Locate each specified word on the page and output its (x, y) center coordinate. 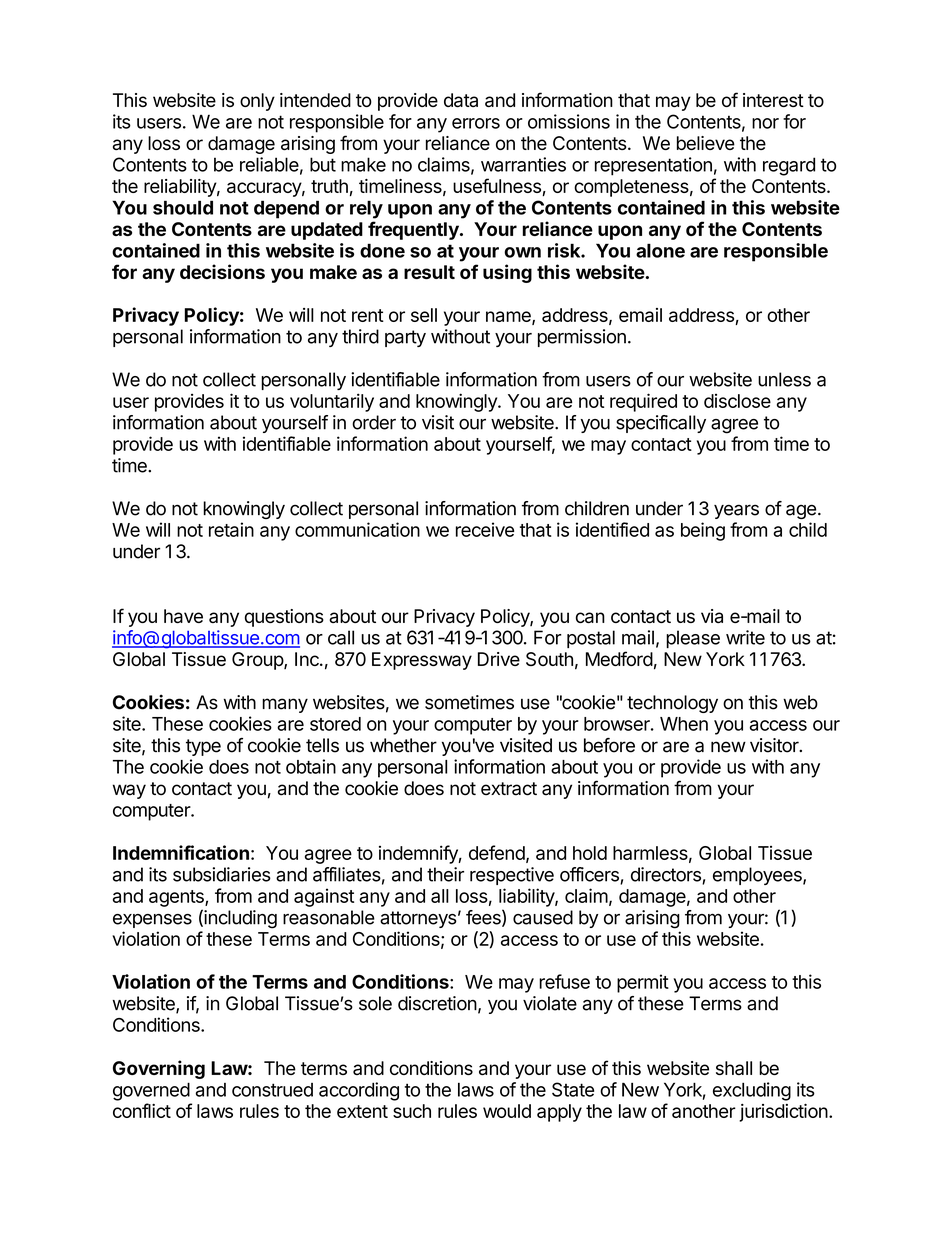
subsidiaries (222, 874)
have (183, 616)
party (405, 338)
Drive (499, 659)
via (712, 616)
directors (667, 875)
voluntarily (332, 402)
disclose (737, 401)
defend (497, 852)
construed (272, 1090)
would (507, 1111)
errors (476, 123)
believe (706, 143)
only (257, 102)
